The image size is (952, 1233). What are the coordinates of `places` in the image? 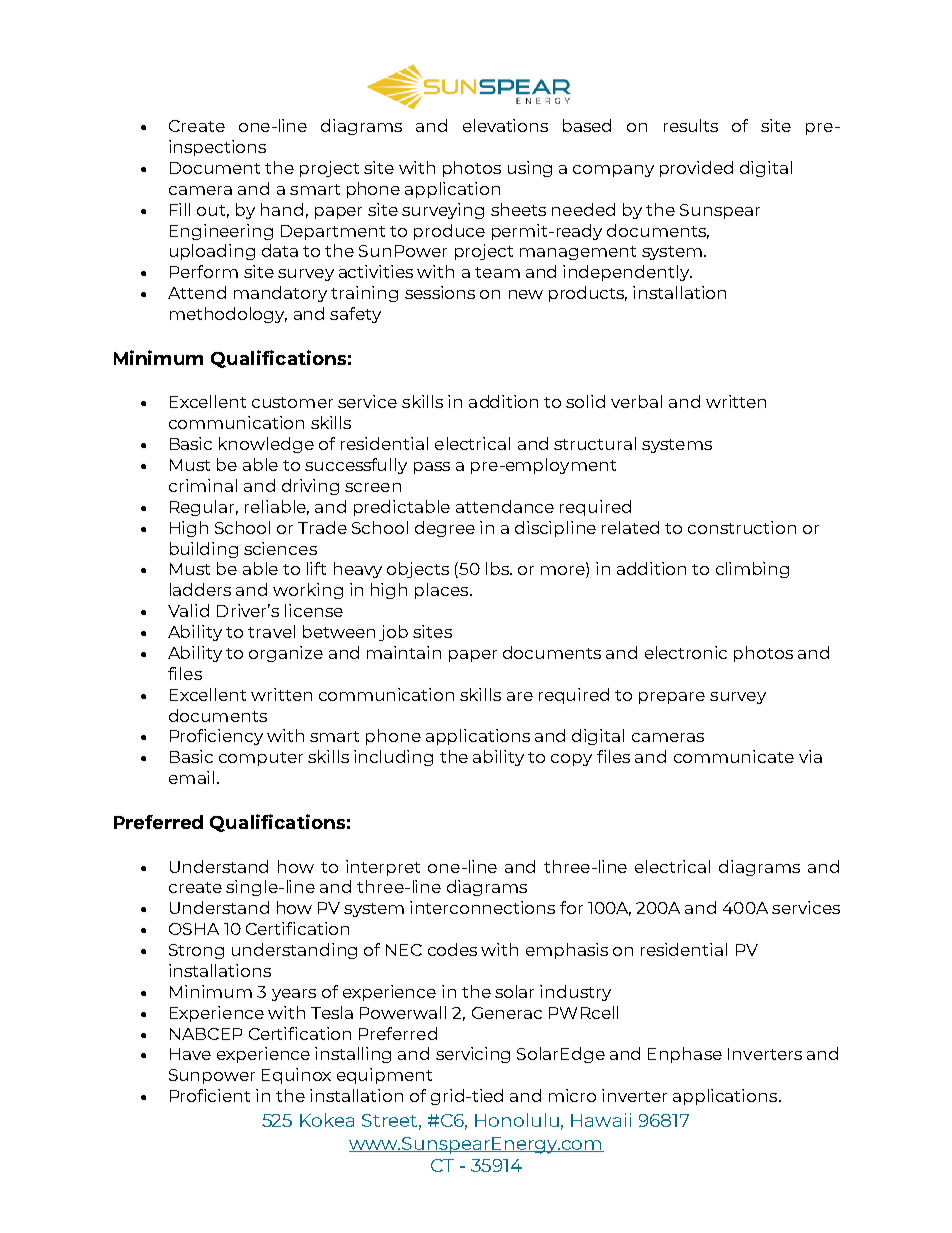 It's located at (441, 591).
